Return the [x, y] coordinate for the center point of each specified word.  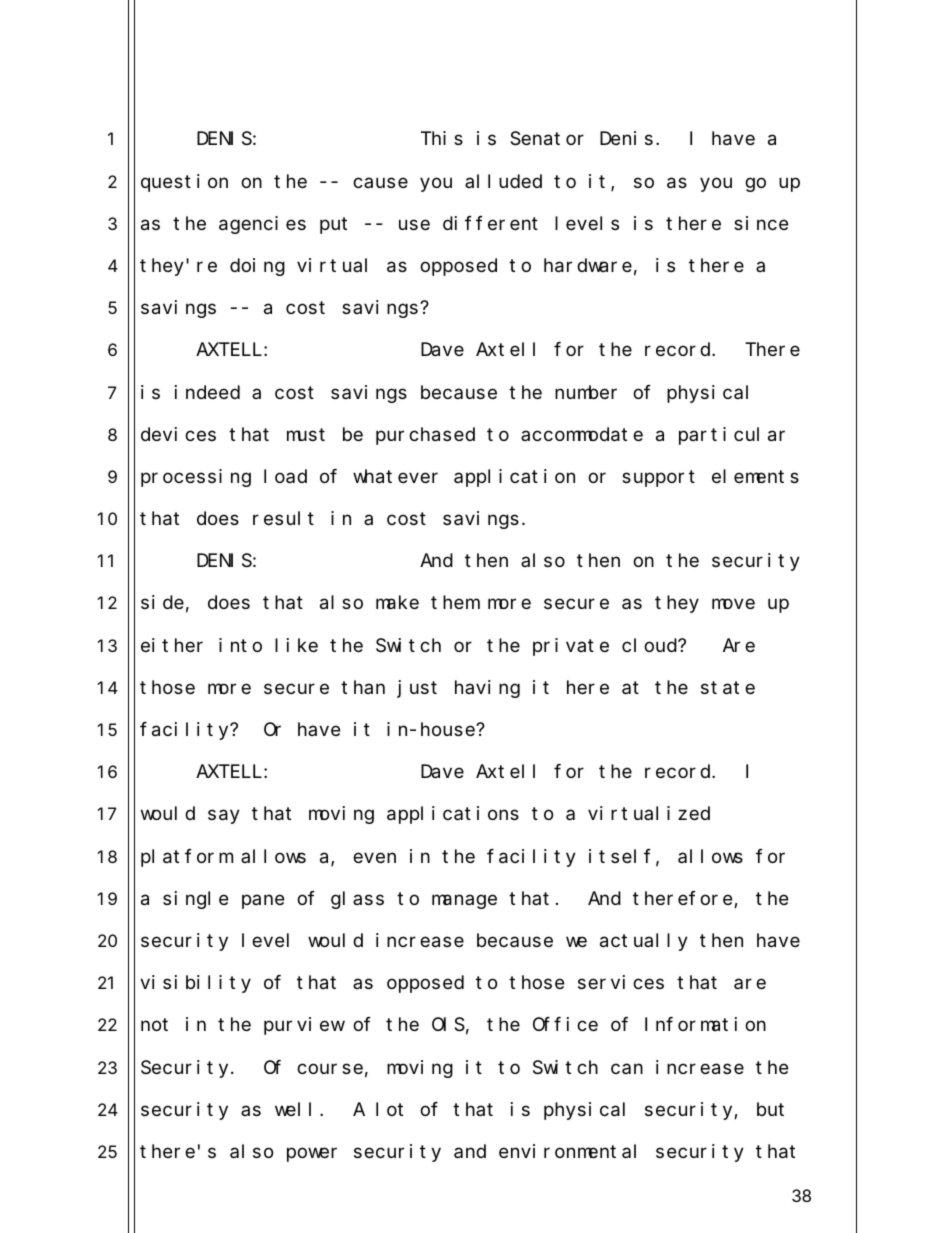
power [312, 1155]
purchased [425, 436]
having [487, 689]
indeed [207, 392]
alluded [503, 181]
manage [464, 902]
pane [263, 902]
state [728, 688]
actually [644, 942]
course [330, 1068]
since [761, 223]
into [240, 645]
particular [732, 436]
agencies [262, 225]
